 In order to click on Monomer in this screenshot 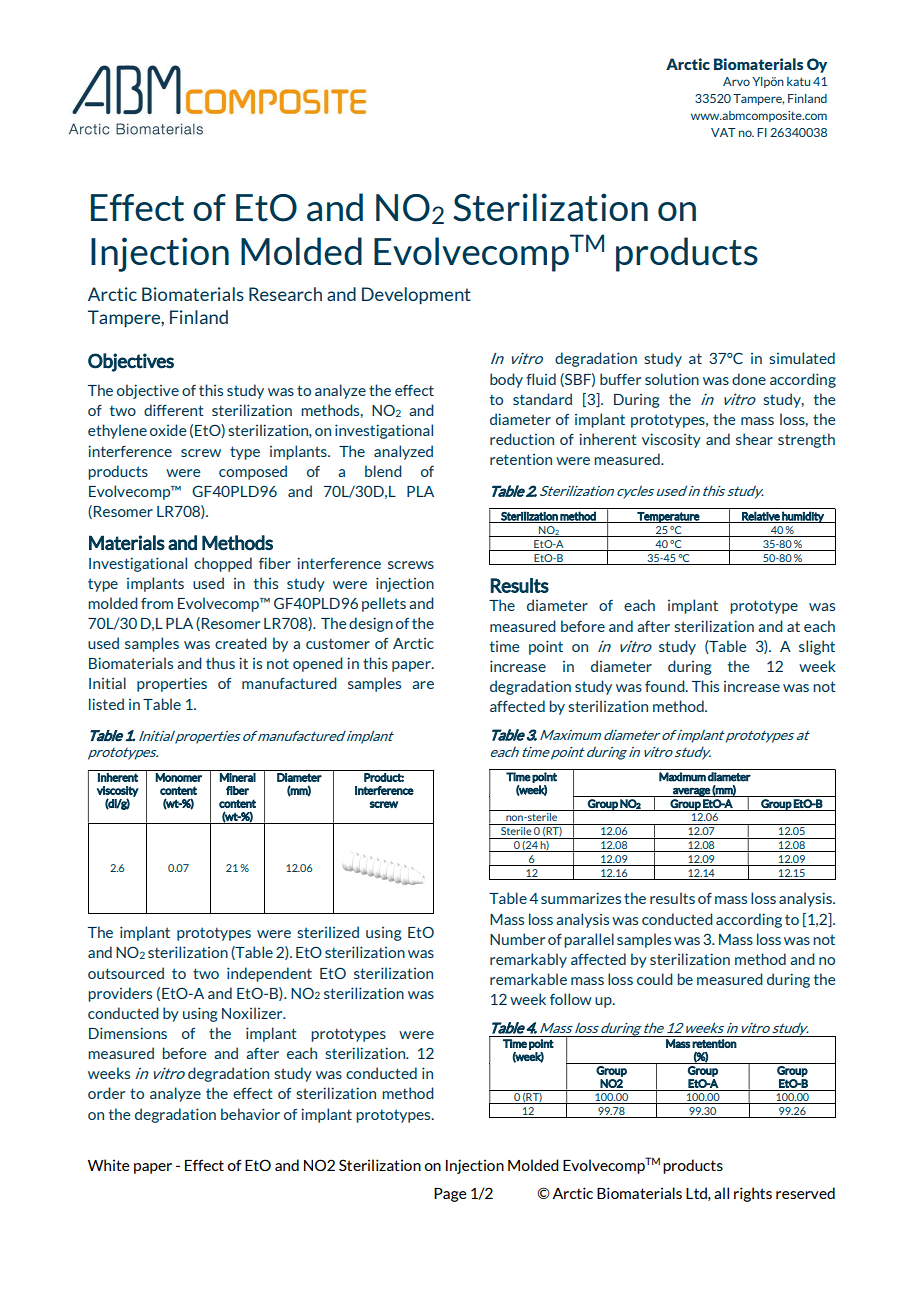, I will do `click(179, 777)`.
